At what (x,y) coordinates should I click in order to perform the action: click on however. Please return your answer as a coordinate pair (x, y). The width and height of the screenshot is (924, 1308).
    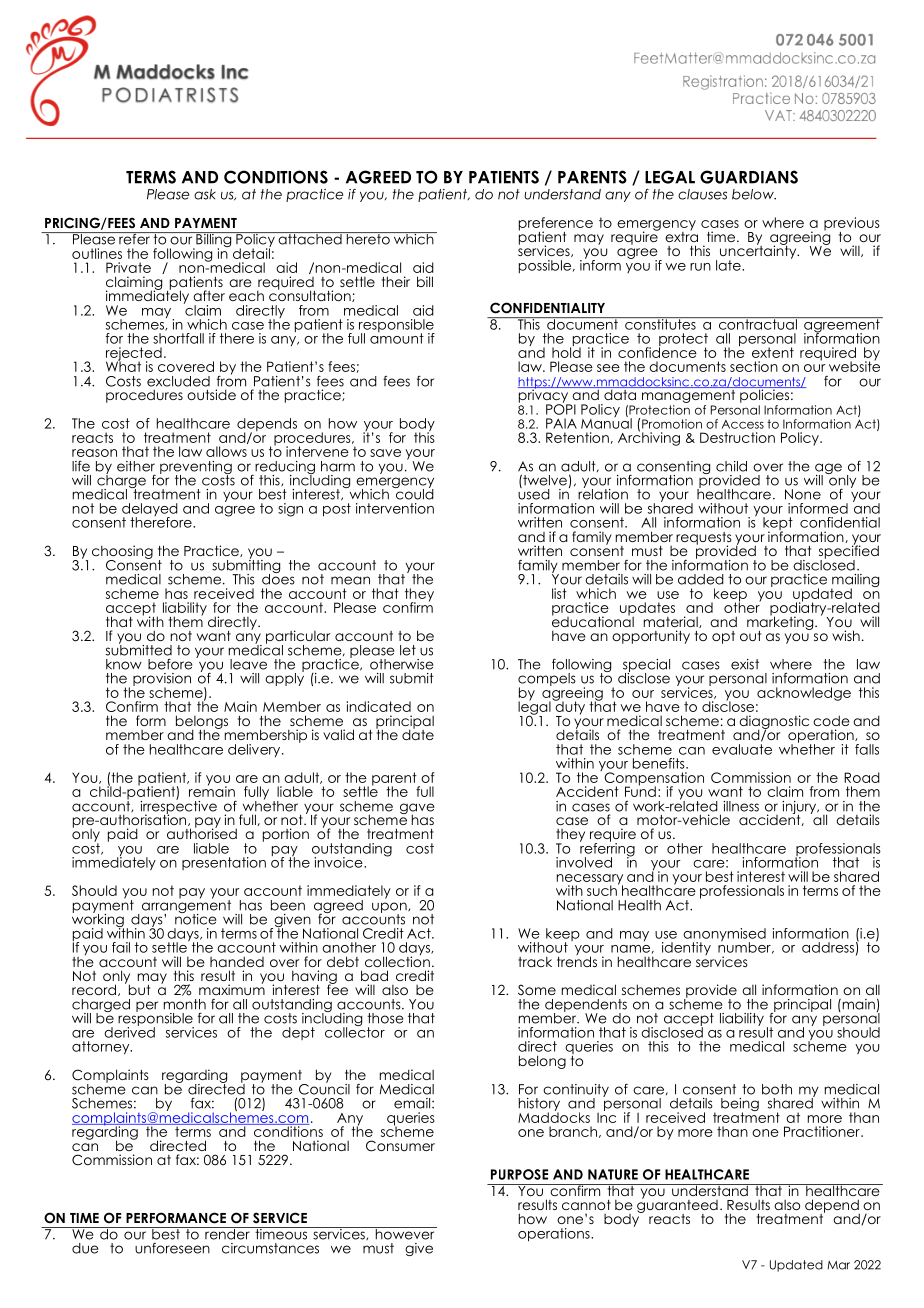
    Looking at the image, I should click on (405, 1233).
